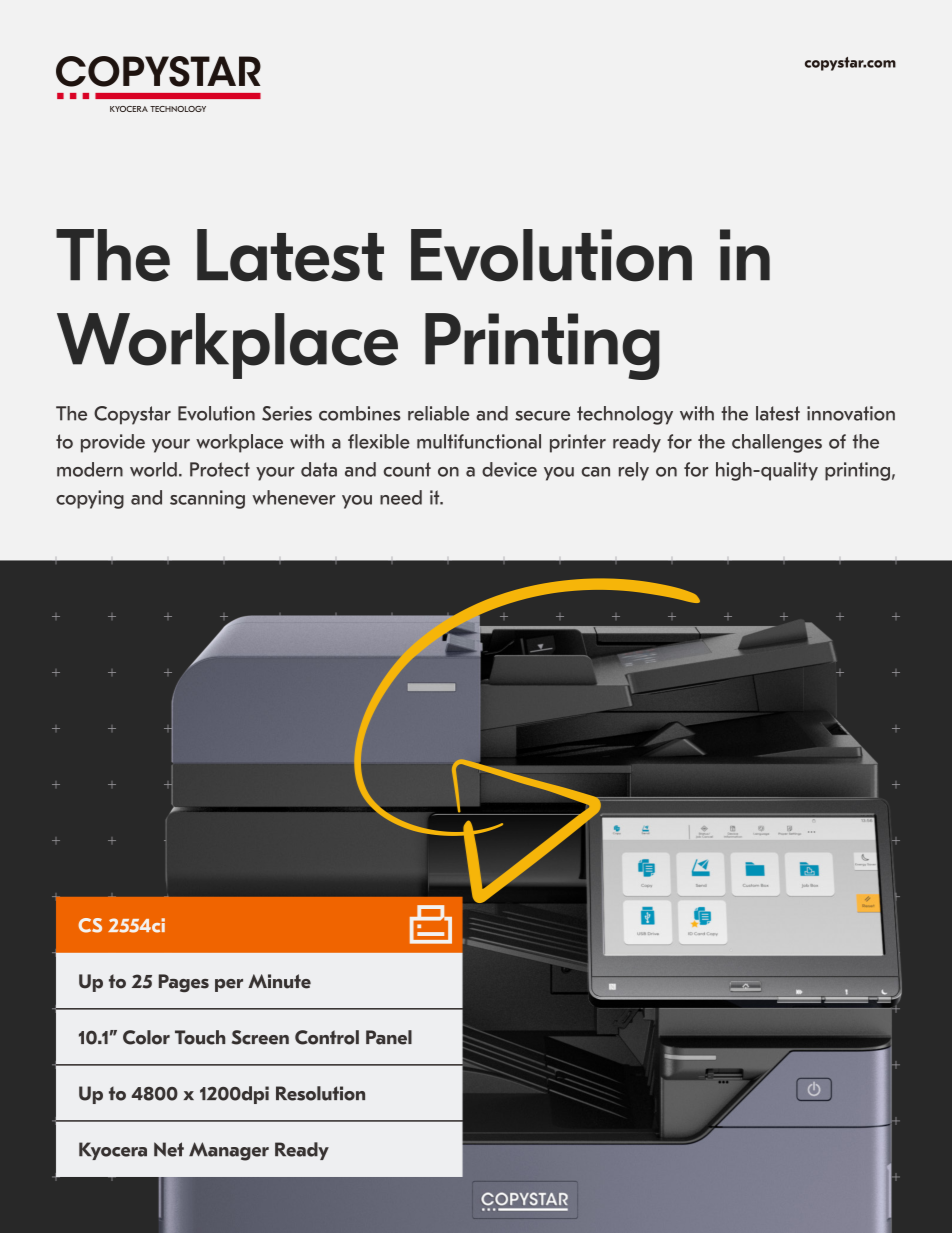  I want to click on Screen, so click(260, 1037).
